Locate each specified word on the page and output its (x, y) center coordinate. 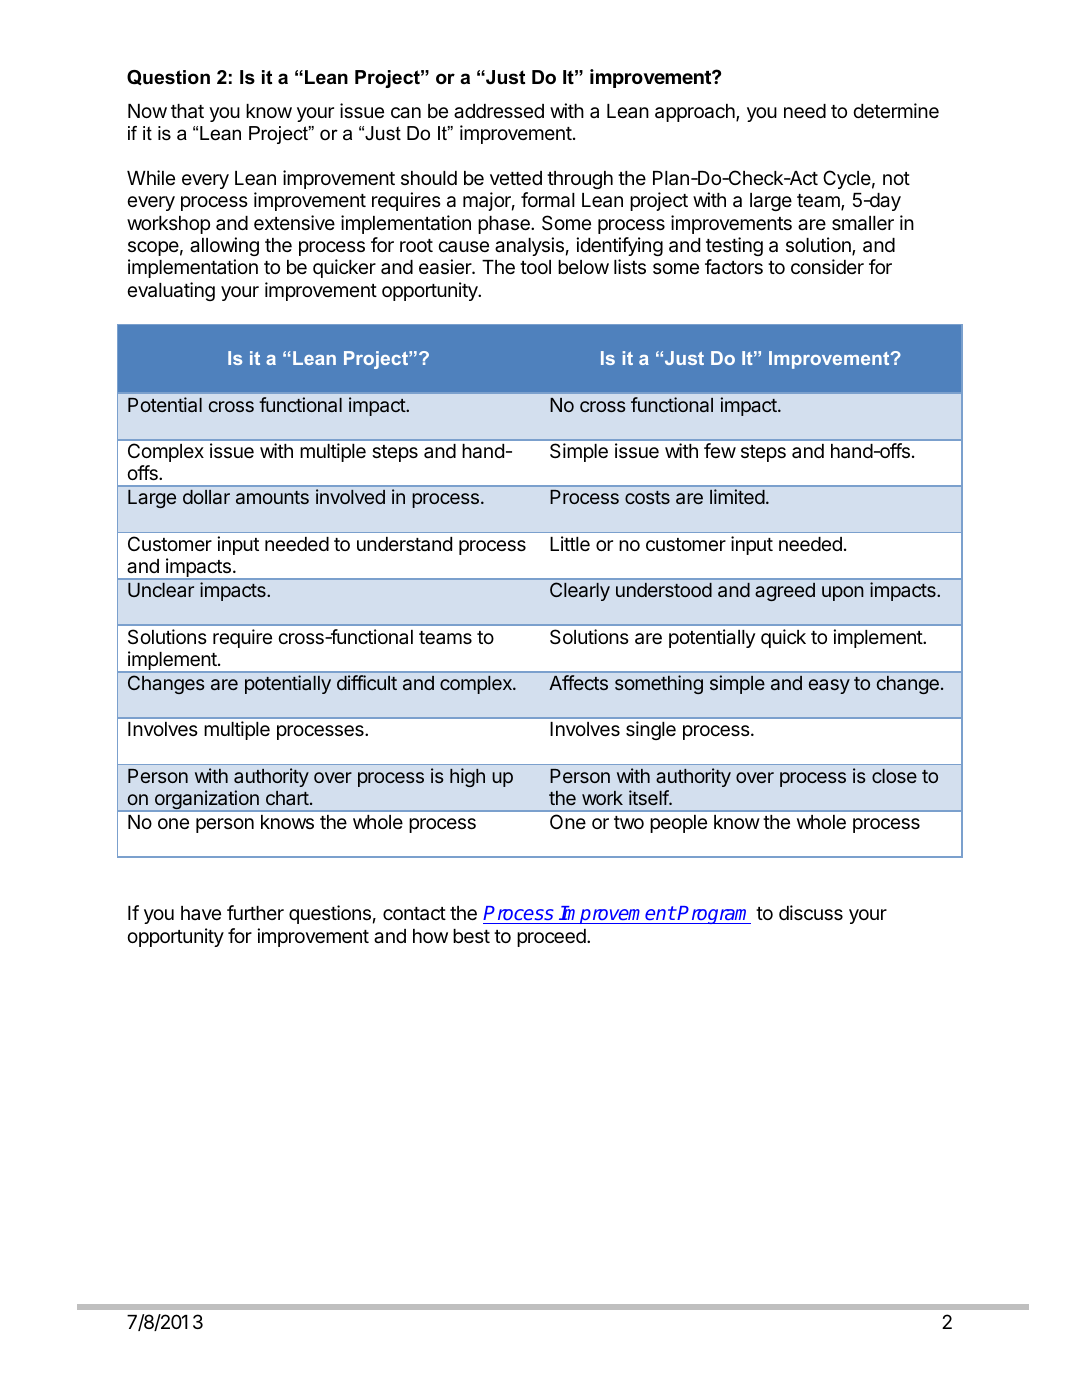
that (187, 111)
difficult (367, 682)
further (255, 912)
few (720, 450)
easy (829, 686)
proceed (552, 938)
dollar (206, 497)
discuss (811, 912)
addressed (499, 111)
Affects (578, 682)
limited (737, 496)
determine (896, 110)
